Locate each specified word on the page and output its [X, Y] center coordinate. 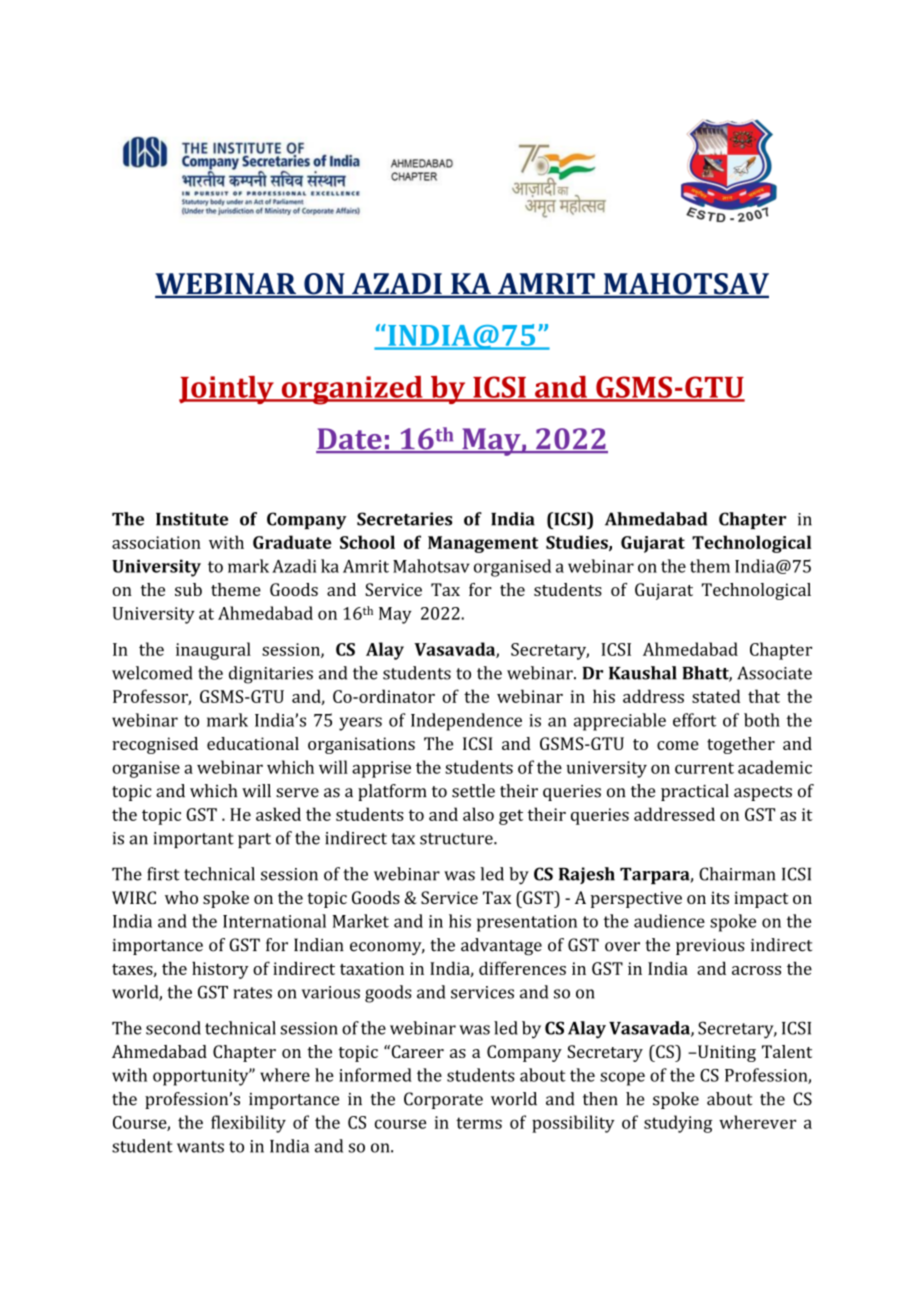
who [181, 897]
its [720, 897]
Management [483, 544]
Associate [774, 673]
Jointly [227, 390]
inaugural [213, 651]
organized [352, 390]
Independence [466, 722]
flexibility [248, 1124]
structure [457, 839]
